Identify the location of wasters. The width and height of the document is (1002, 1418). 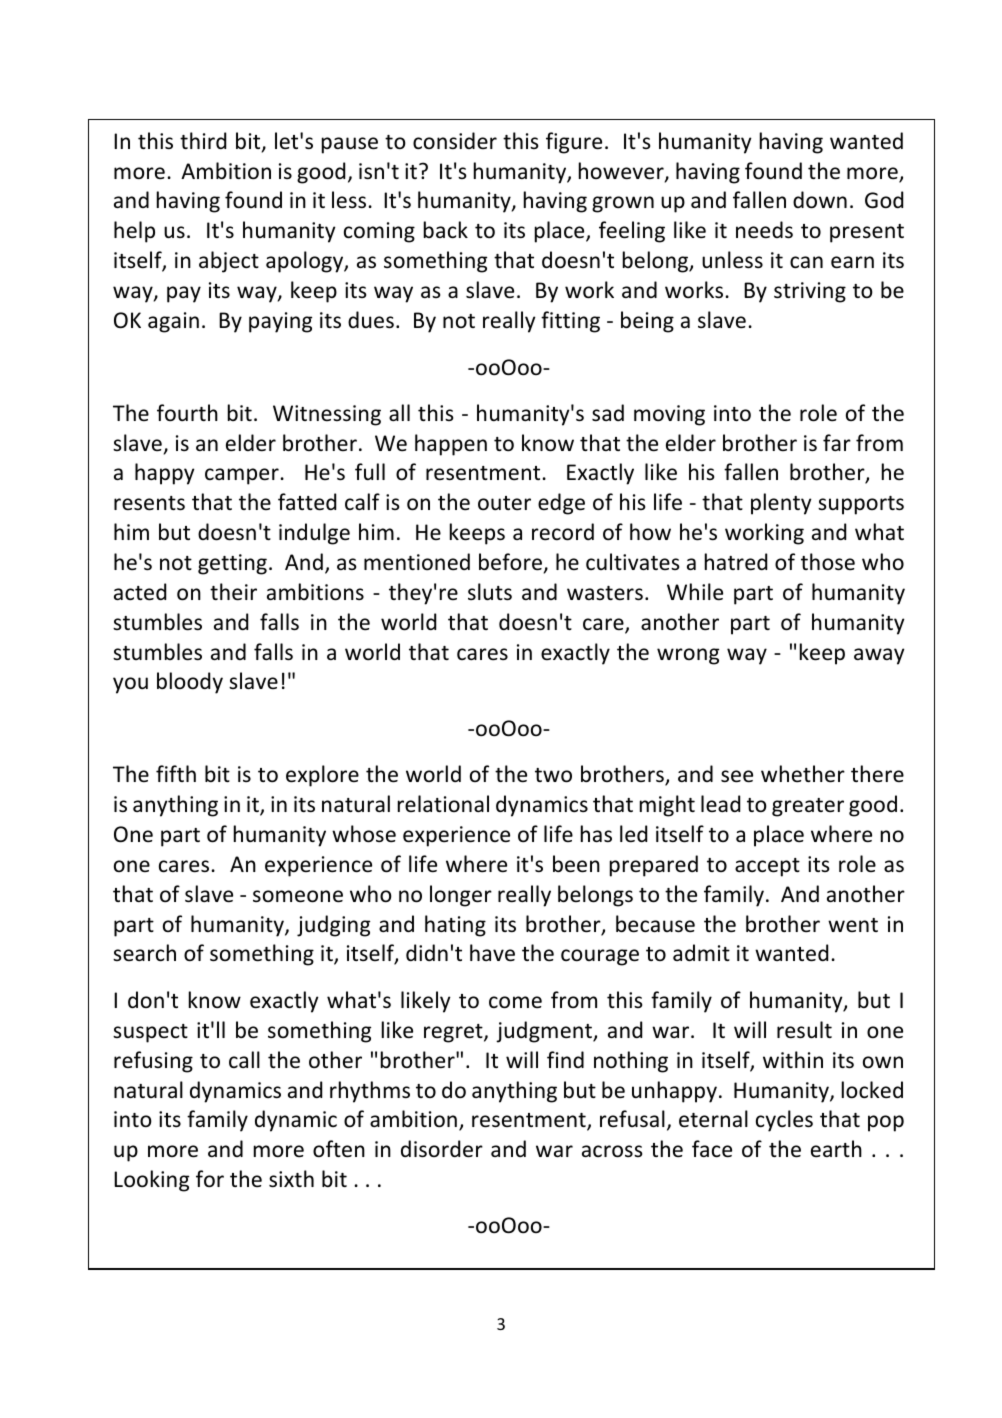
(605, 593).
